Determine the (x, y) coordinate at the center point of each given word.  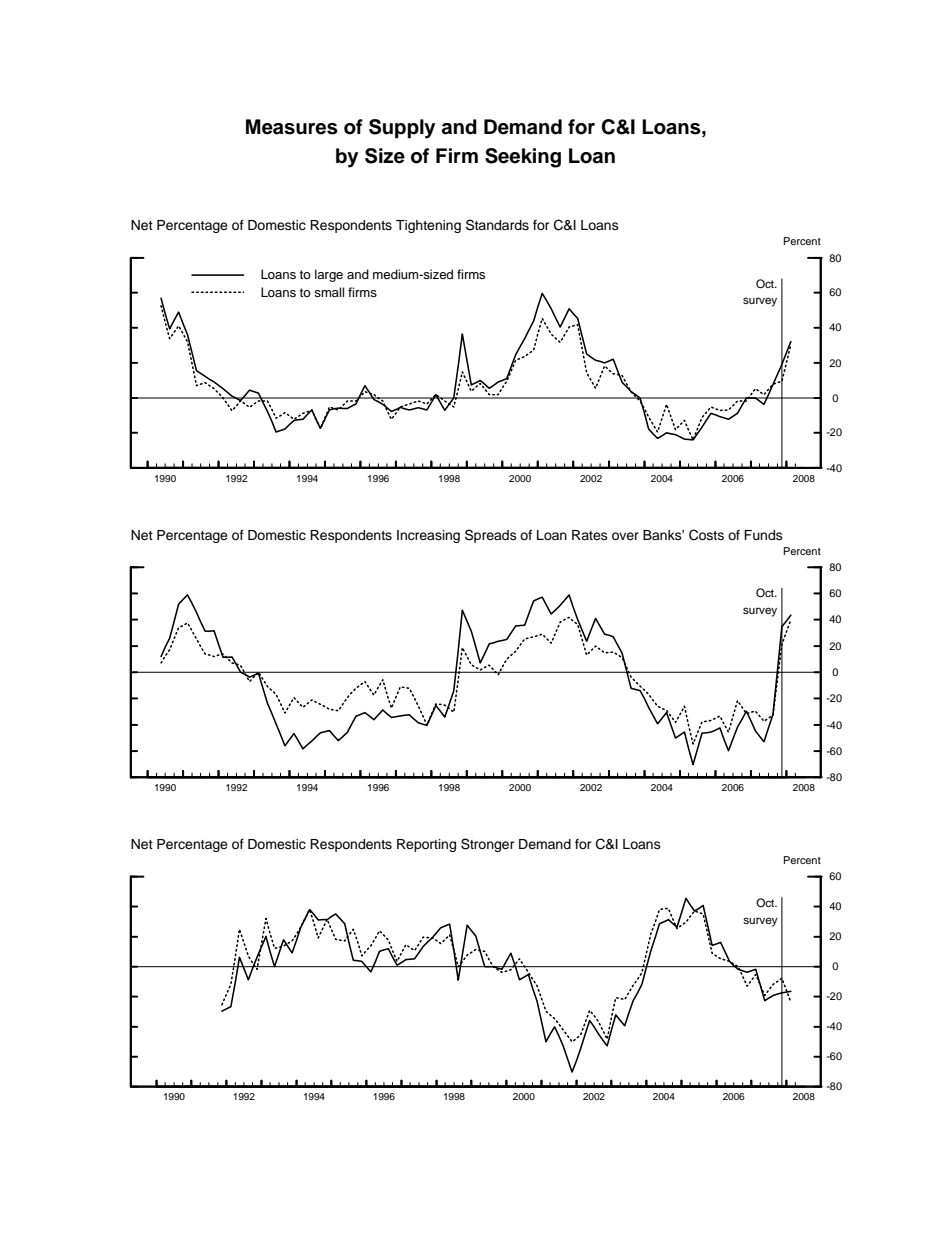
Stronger (488, 845)
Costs (706, 535)
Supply (402, 129)
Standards (497, 225)
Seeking (523, 158)
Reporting (426, 845)
